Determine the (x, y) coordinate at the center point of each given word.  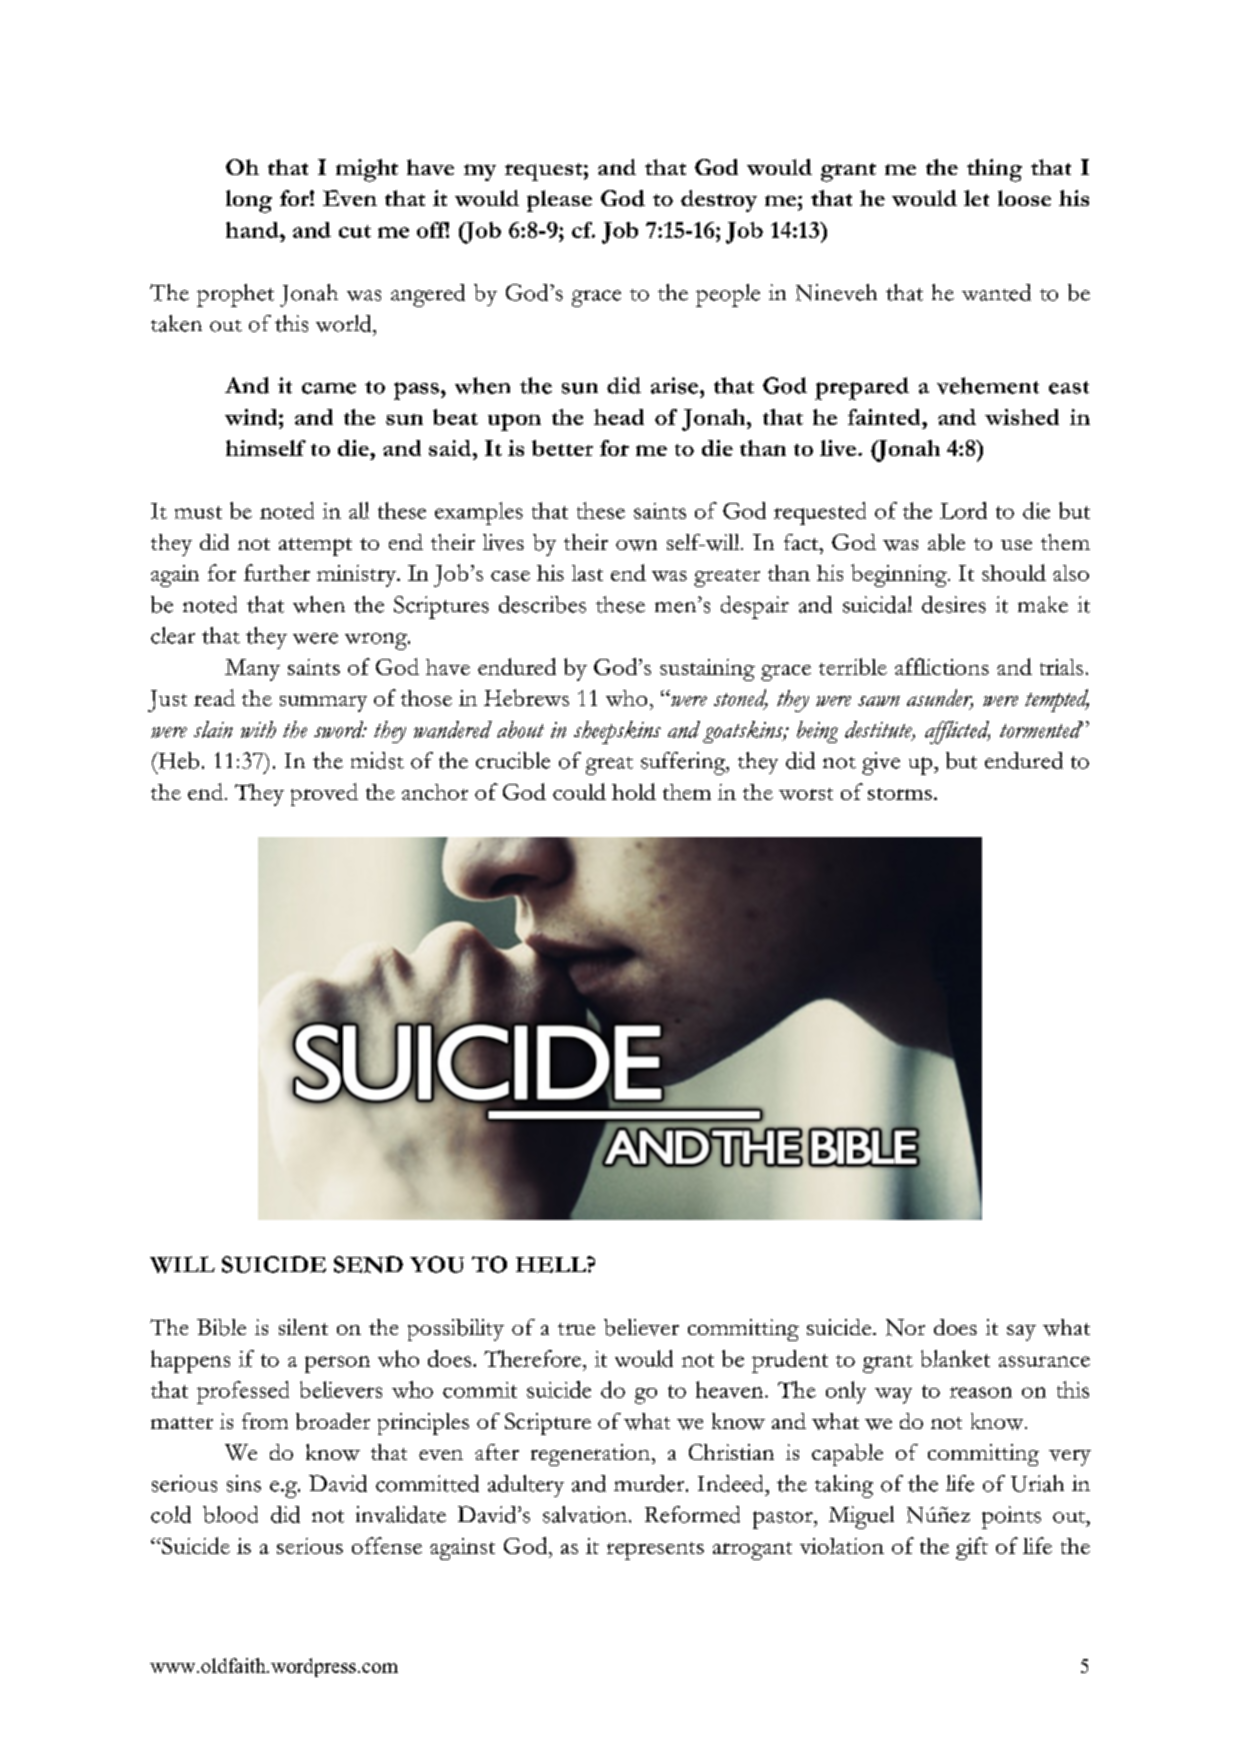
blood (230, 1514)
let (976, 198)
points (1011, 1517)
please (559, 201)
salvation (585, 1514)
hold (634, 791)
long (249, 201)
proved (324, 794)
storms (900, 794)
